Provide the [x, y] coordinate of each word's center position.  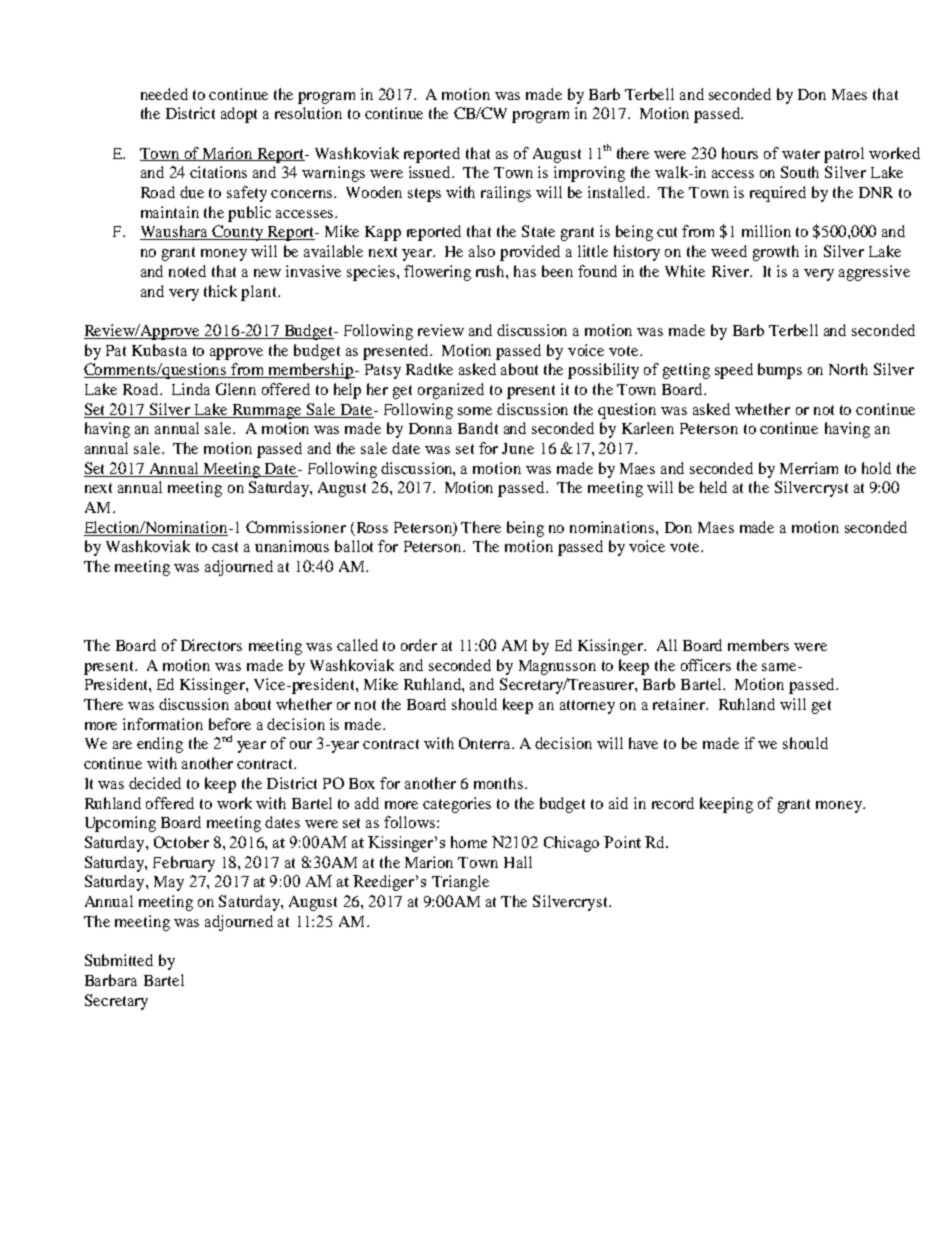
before [230, 724]
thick [220, 291]
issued [431, 172]
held [713, 487]
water [801, 154]
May [169, 883]
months [500, 783]
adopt [239, 115]
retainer [680, 704]
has [525, 271]
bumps [780, 371]
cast [225, 547]
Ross [371, 529]
